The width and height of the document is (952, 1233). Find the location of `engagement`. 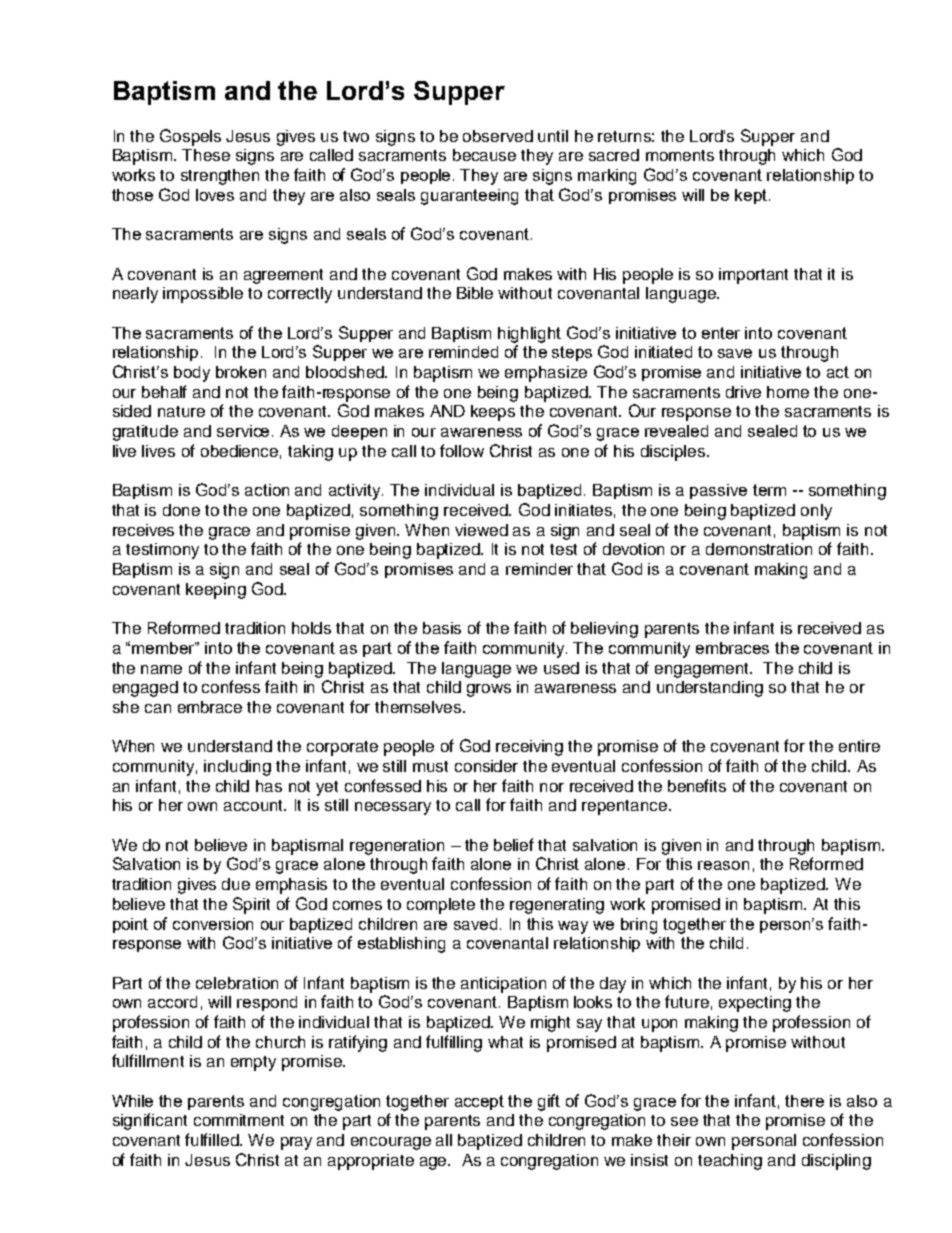

engagement is located at coordinates (703, 670).
